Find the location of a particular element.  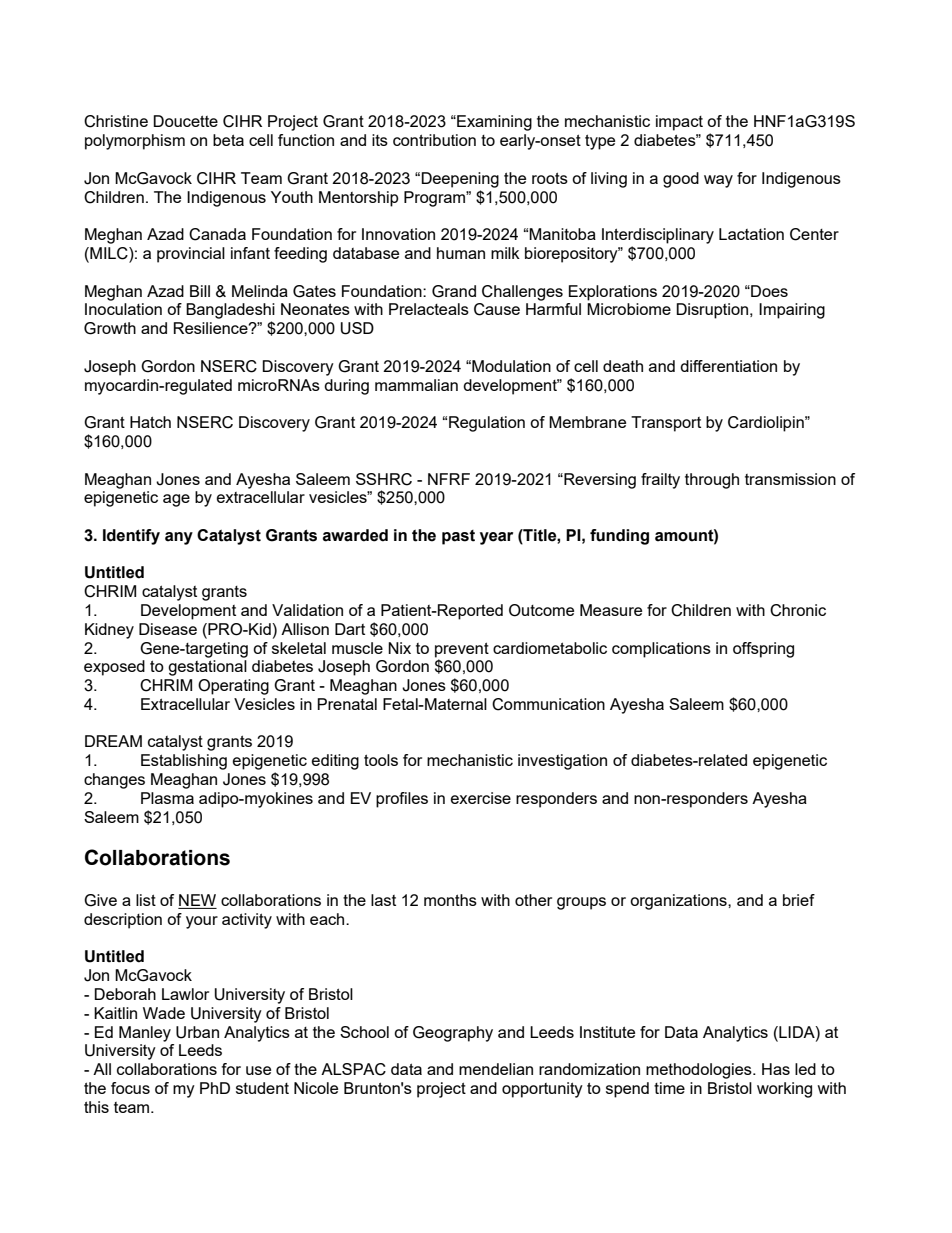

offspring is located at coordinates (763, 650).
